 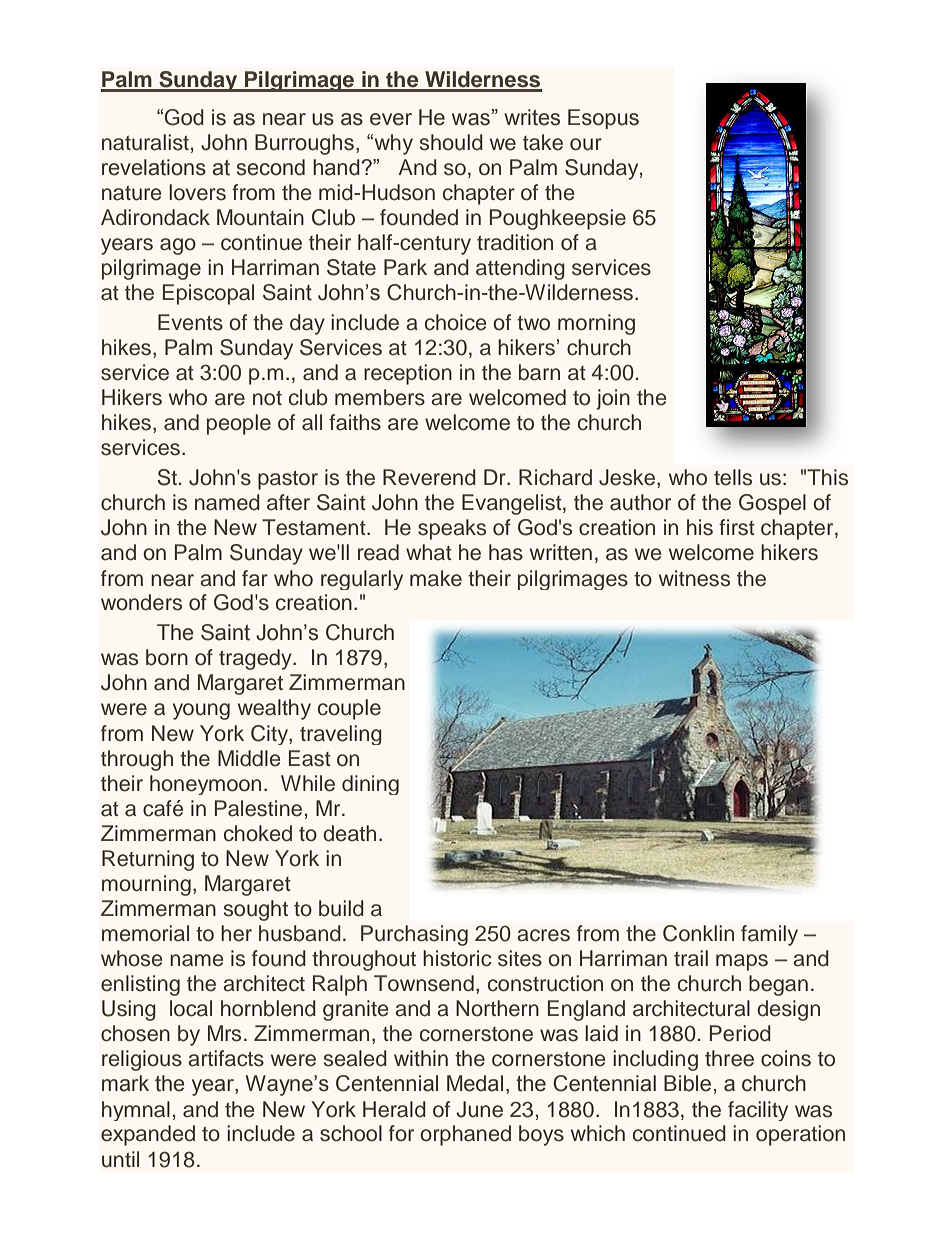 What do you see at coordinates (451, 142) in the page?
I see `should` at bounding box center [451, 142].
